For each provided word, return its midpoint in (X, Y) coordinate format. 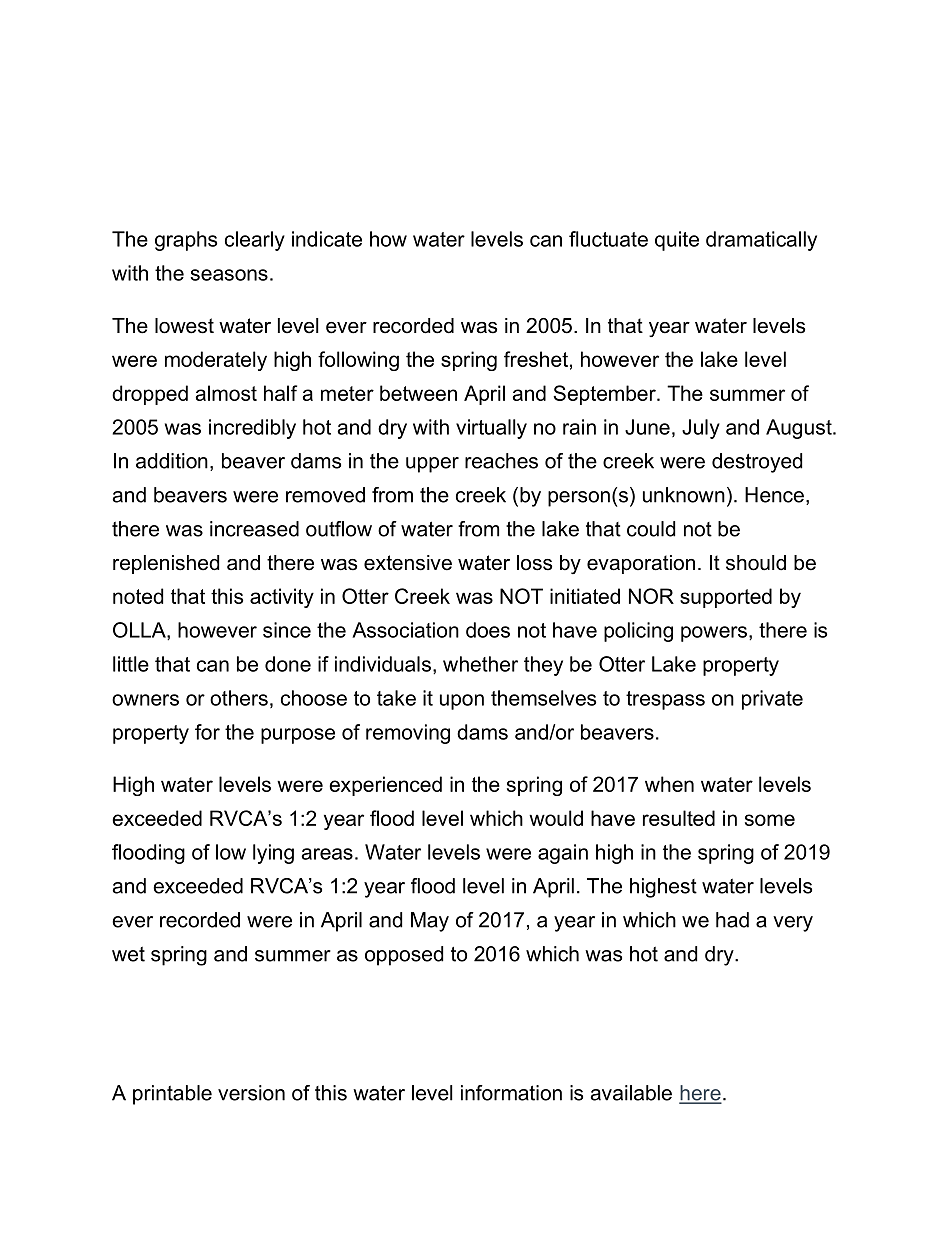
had (732, 920)
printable (172, 1095)
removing (408, 734)
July (701, 429)
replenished (166, 564)
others (239, 698)
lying (273, 854)
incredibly (252, 429)
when (669, 784)
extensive (408, 563)
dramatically (761, 241)
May (430, 922)
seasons (229, 275)
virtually (491, 429)
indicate (327, 239)
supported (726, 598)
